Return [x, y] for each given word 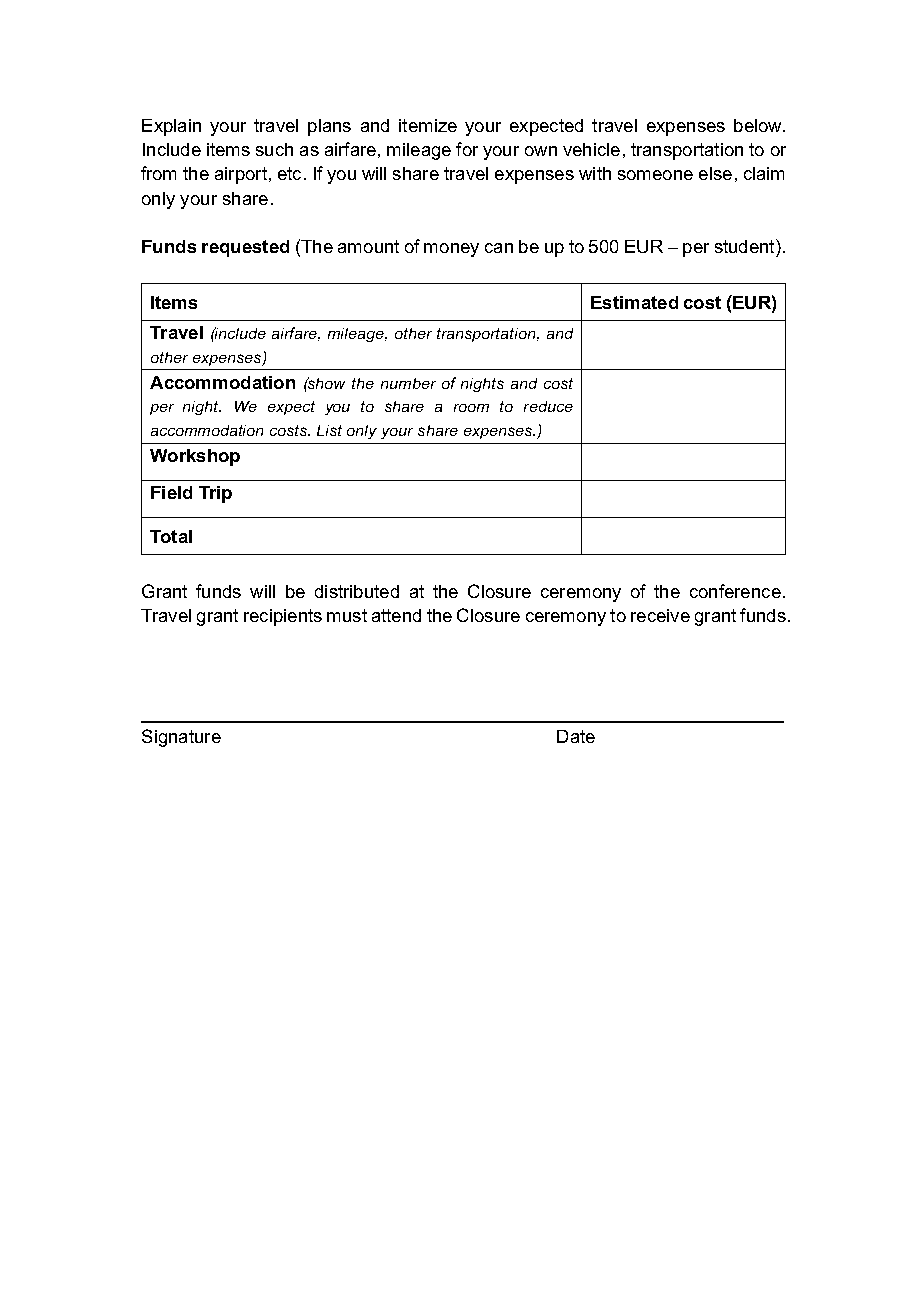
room [471, 408]
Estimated [634, 302]
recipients [283, 617]
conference [735, 591]
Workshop [195, 457]
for [467, 149]
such [274, 149]
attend [396, 615]
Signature [181, 738]
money [451, 250]
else [715, 173]
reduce [548, 406]
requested [245, 248]
